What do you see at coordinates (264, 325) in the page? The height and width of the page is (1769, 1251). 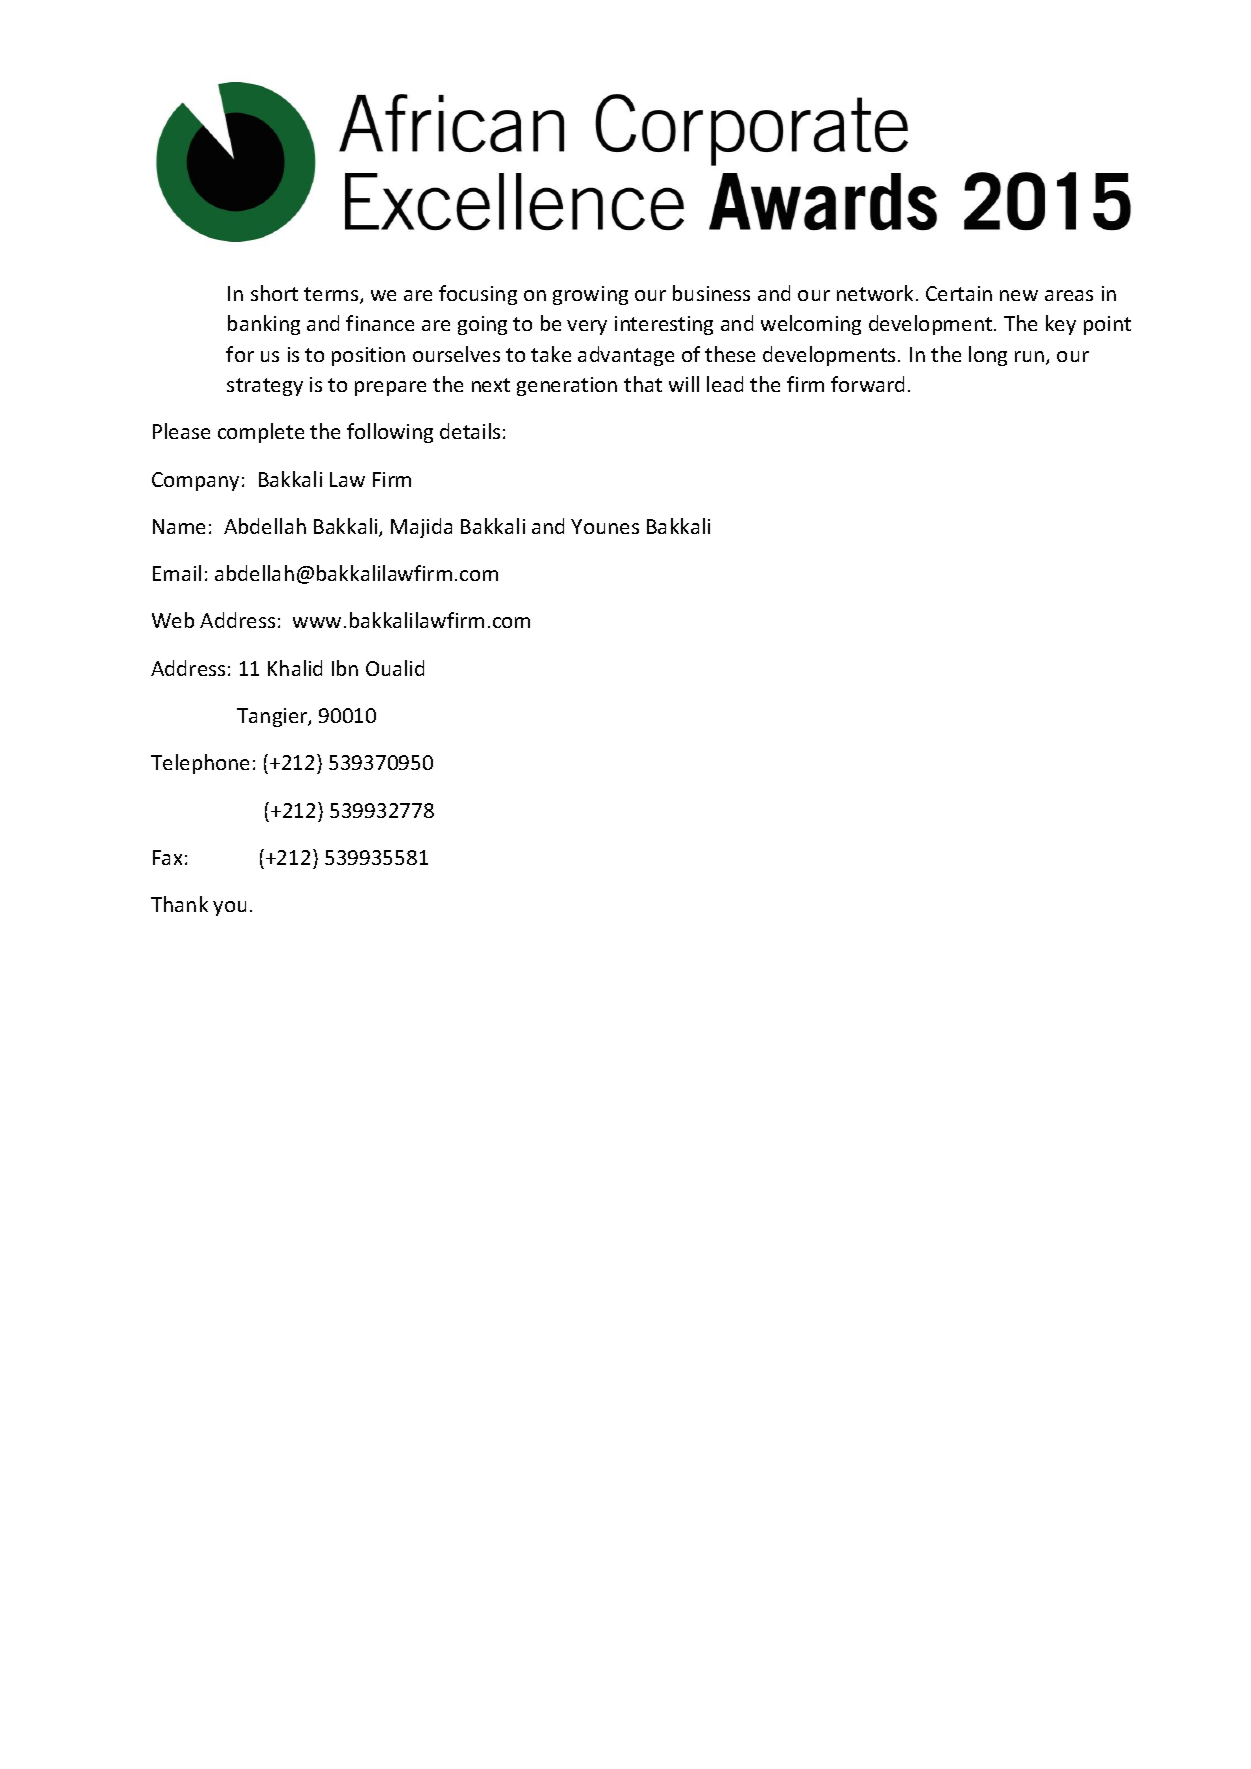 I see `banking` at bounding box center [264, 325].
